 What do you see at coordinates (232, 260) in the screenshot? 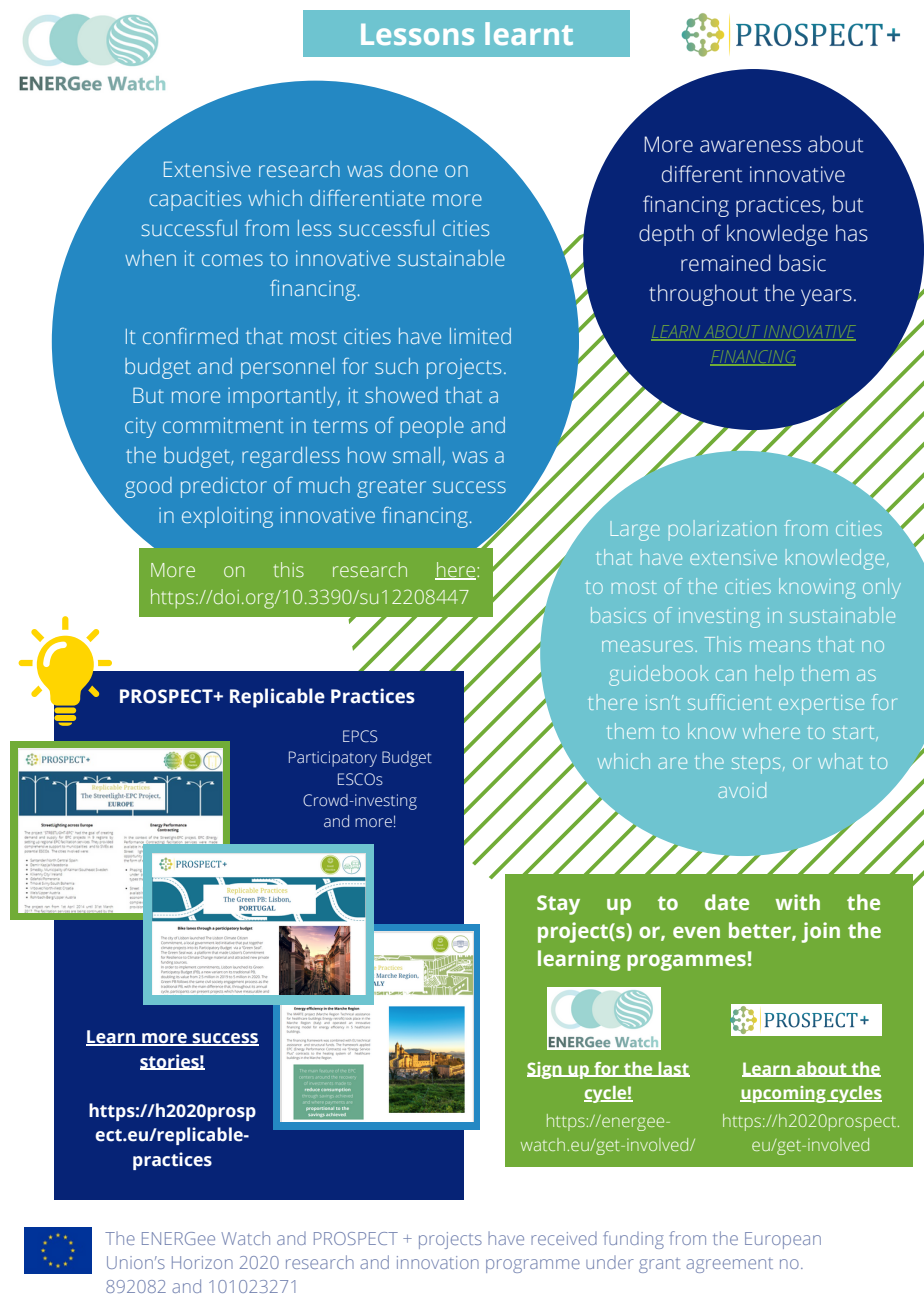
I see `comes` at bounding box center [232, 260].
